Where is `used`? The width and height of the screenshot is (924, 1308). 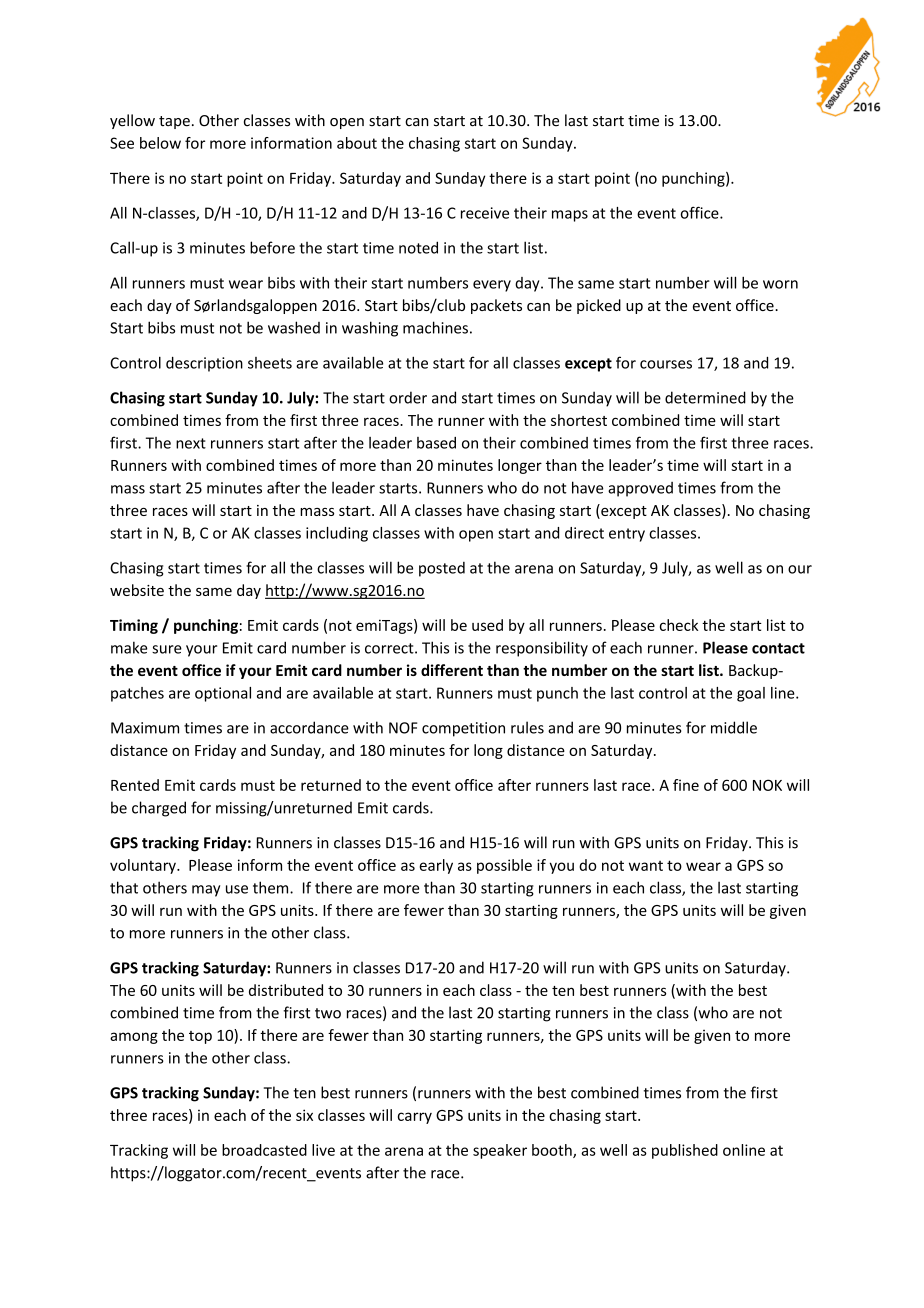
used is located at coordinates (487, 625).
